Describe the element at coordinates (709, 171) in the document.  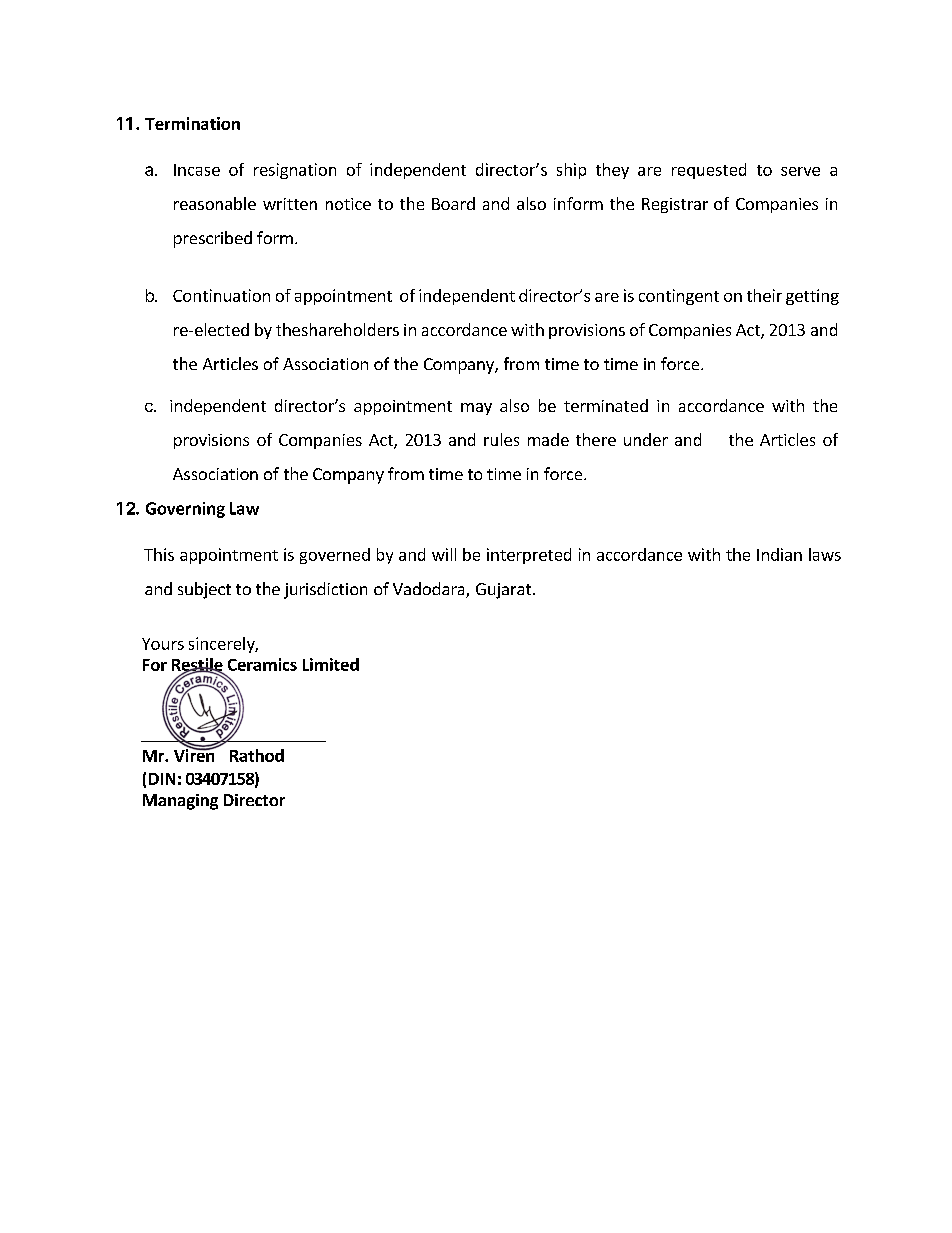
I see `requested` at that location.
